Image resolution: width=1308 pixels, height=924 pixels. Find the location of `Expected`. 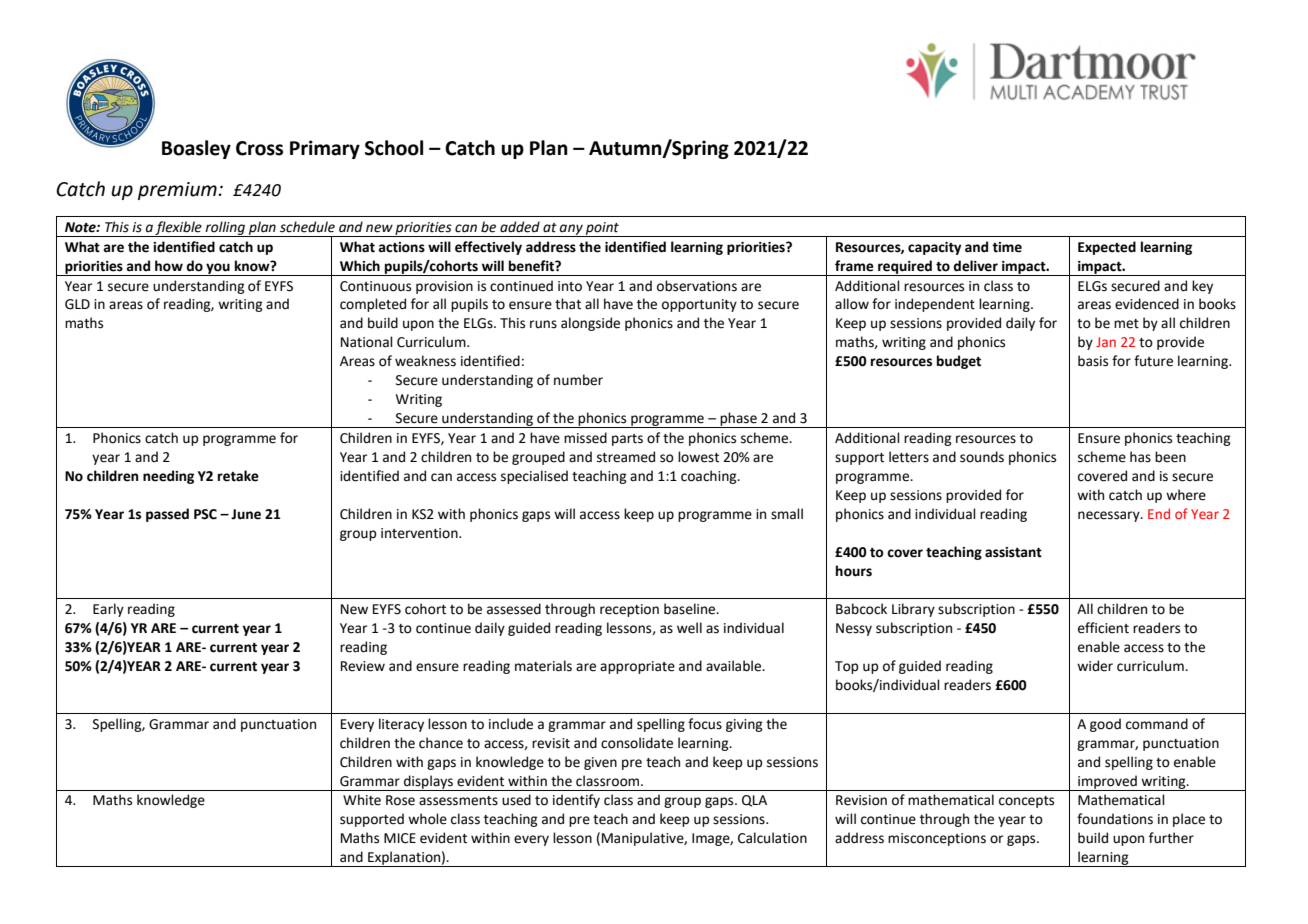

Expected is located at coordinates (1107, 248).
